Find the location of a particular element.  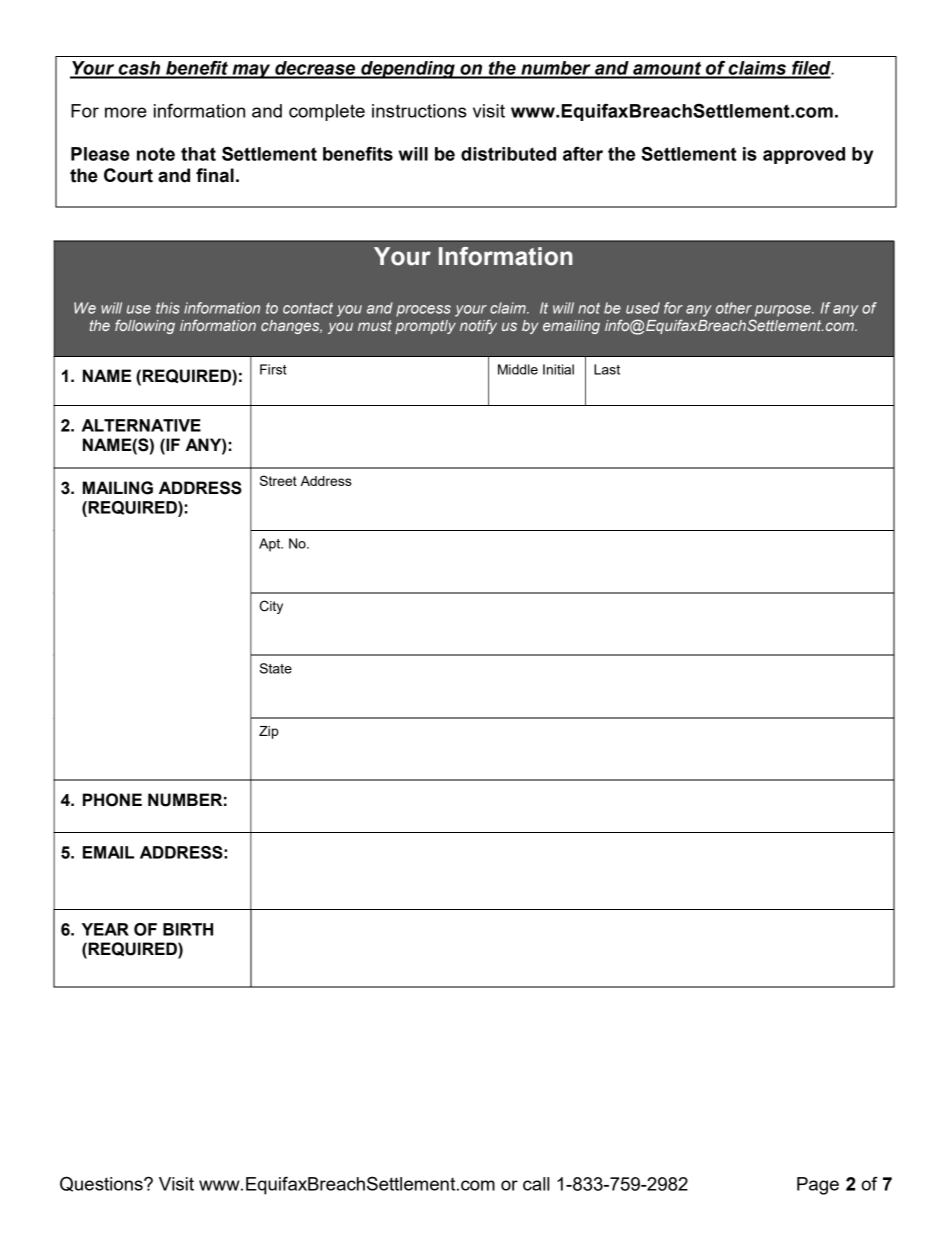

Questions is located at coordinates (102, 1184).
